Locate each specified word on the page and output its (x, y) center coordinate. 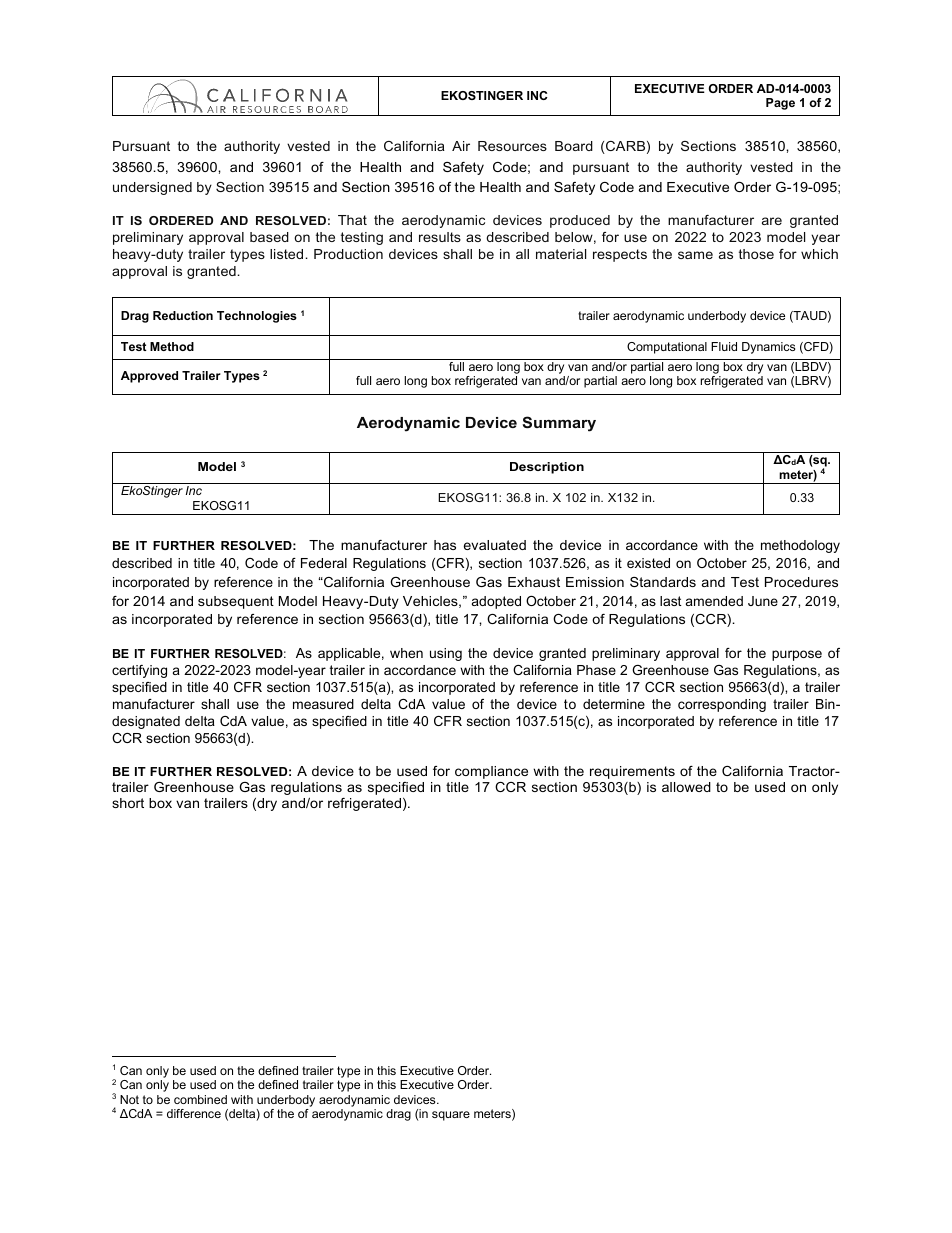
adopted (496, 602)
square (451, 1116)
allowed (686, 787)
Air (461, 146)
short (128, 803)
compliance (491, 772)
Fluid (724, 346)
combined (200, 1099)
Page (780, 104)
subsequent (236, 602)
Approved (149, 377)
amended (714, 601)
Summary (559, 424)
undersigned (152, 188)
